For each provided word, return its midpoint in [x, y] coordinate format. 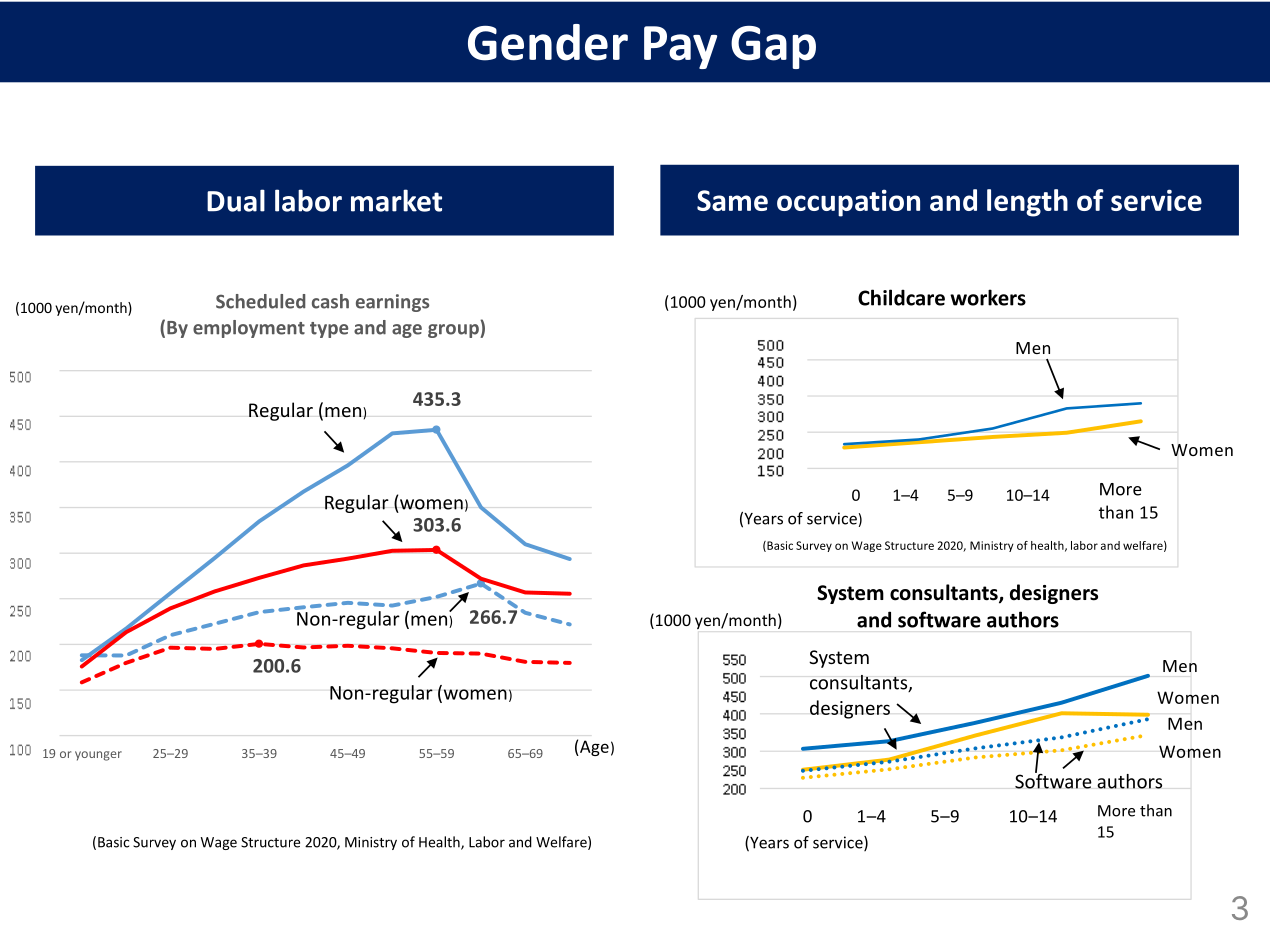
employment [249, 329]
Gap [773, 47]
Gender [548, 42]
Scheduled [261, 301]
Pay [680, 47]
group [454, 331]
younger [98, 756]
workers [988, 297]
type [329, 330]
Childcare [901, 297]
